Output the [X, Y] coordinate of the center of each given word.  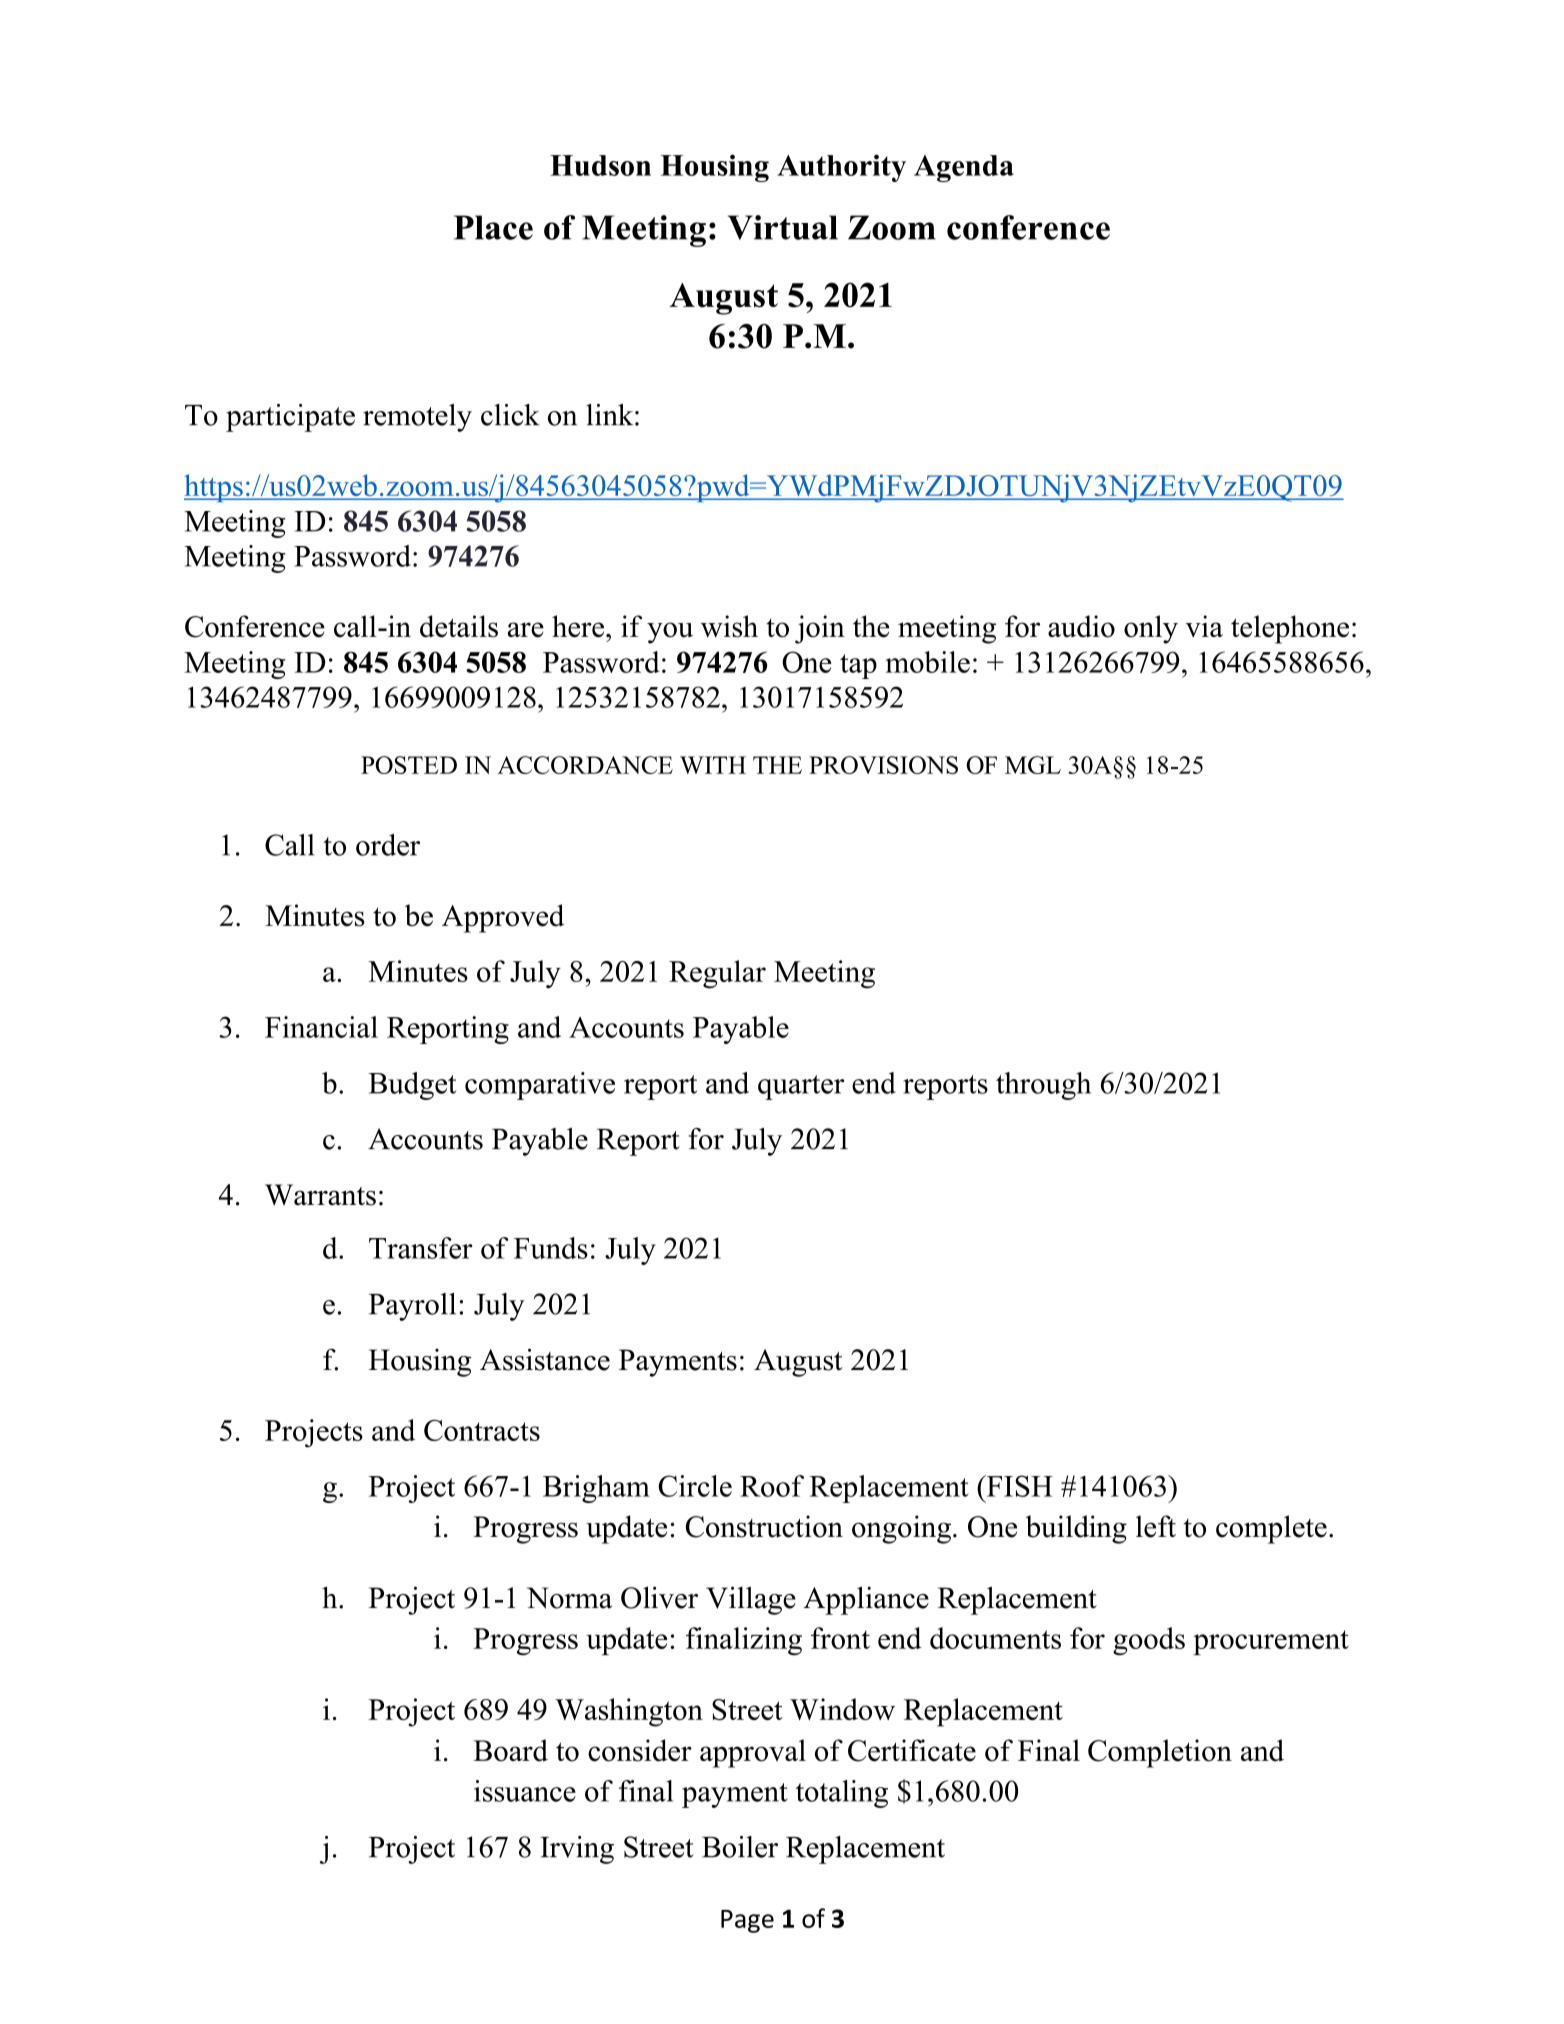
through [1043, 1086]
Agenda [964, 168]
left [1156, 1526]
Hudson [600, 165]
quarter [801, 1087]
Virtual [783, 227]
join [820, 629]
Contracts [482, 1430]
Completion [1160, 1753]
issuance [525, 1791]
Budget [412, 1086]
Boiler [740, 1847]
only [1151, 629]
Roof [772, 1486]
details [459, 626]
